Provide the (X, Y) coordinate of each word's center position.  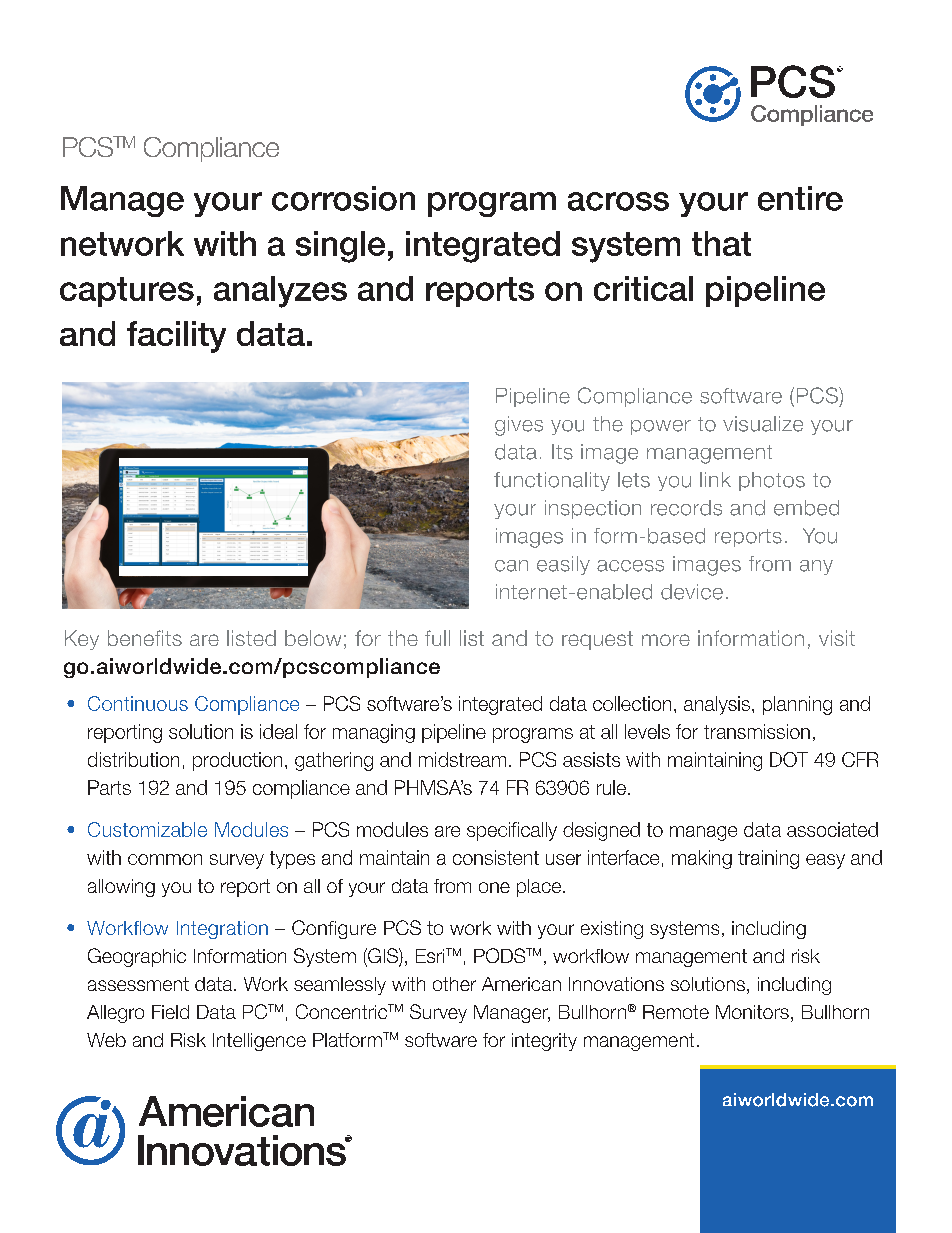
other (454, 984)
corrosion (343, 198)
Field (170, 1012)
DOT (789, 759)
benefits (145, 638)
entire (800, 198)
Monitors (752, 1012)
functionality (552, 481)
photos (772, 481)
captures (127, 292)
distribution (133, 759)
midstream (462, 759)
